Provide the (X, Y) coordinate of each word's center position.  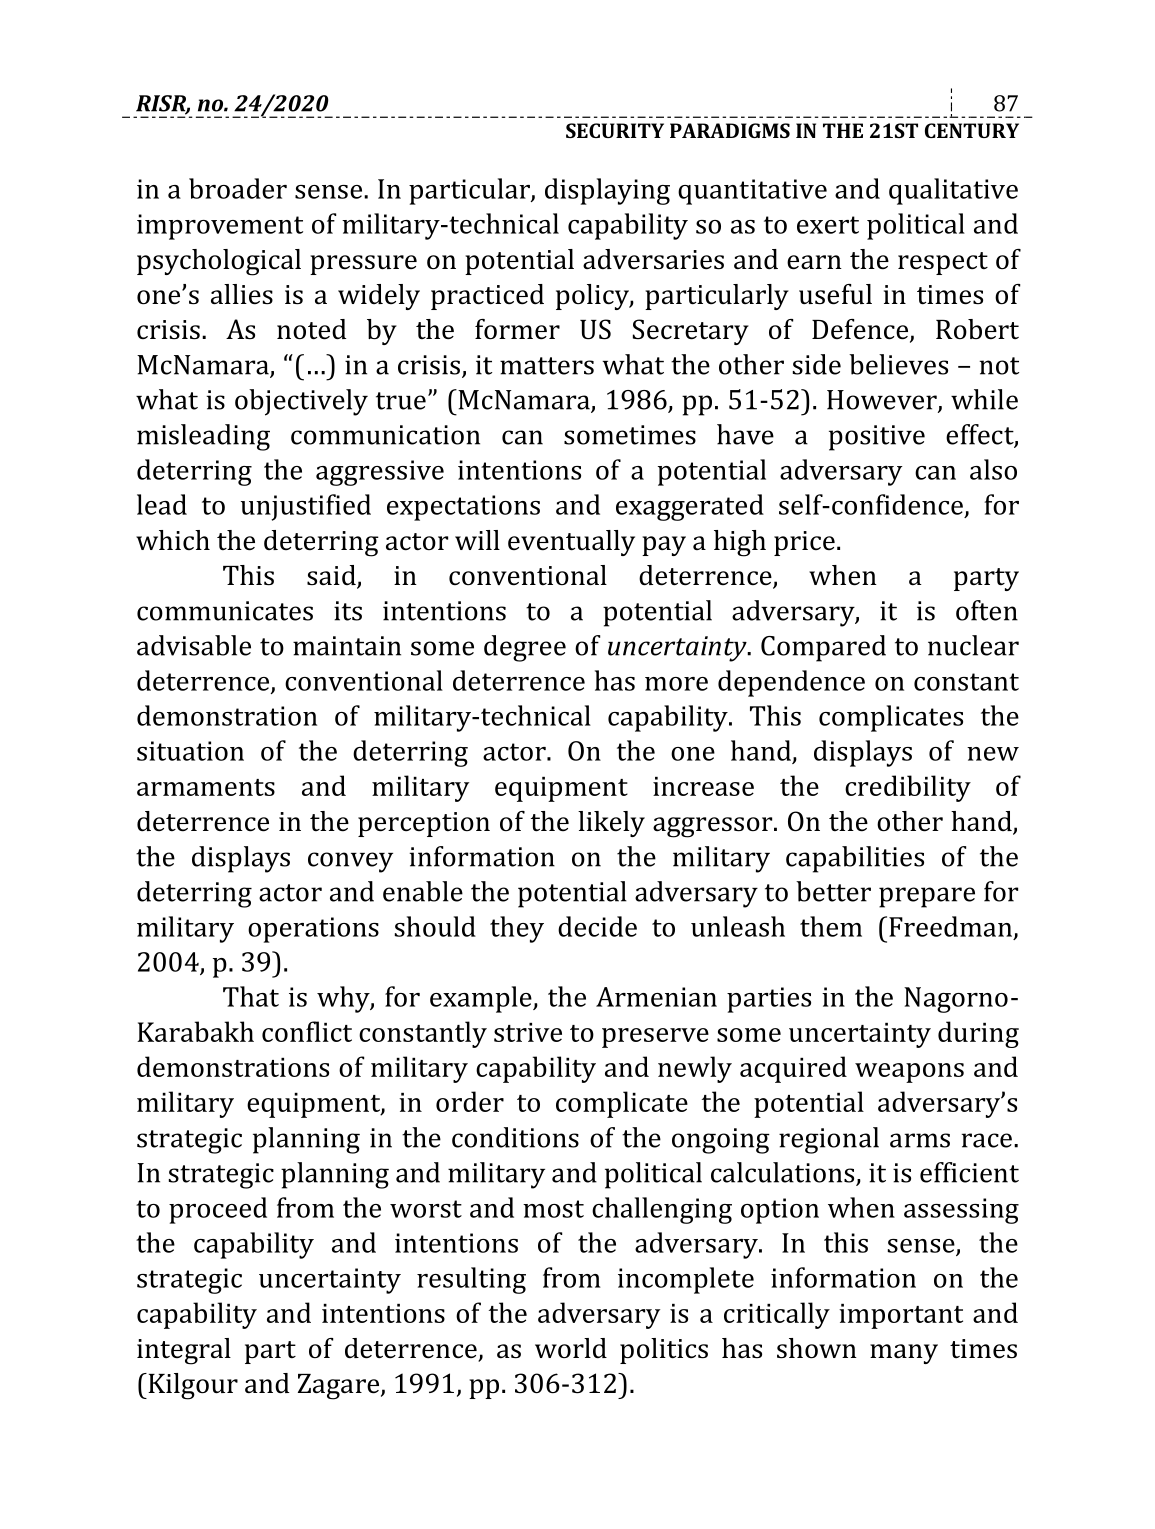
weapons (909, 1073)
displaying (607, 191)
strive (528, 1032)
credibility (908, 788)
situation (190, 751)
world (571, 1348)
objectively (301, 402)
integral (184, 1351)
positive (877, 438)
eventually (571, 543)
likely (611, 824)
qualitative (953, 191)
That (251, 996)
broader (238, 188)
